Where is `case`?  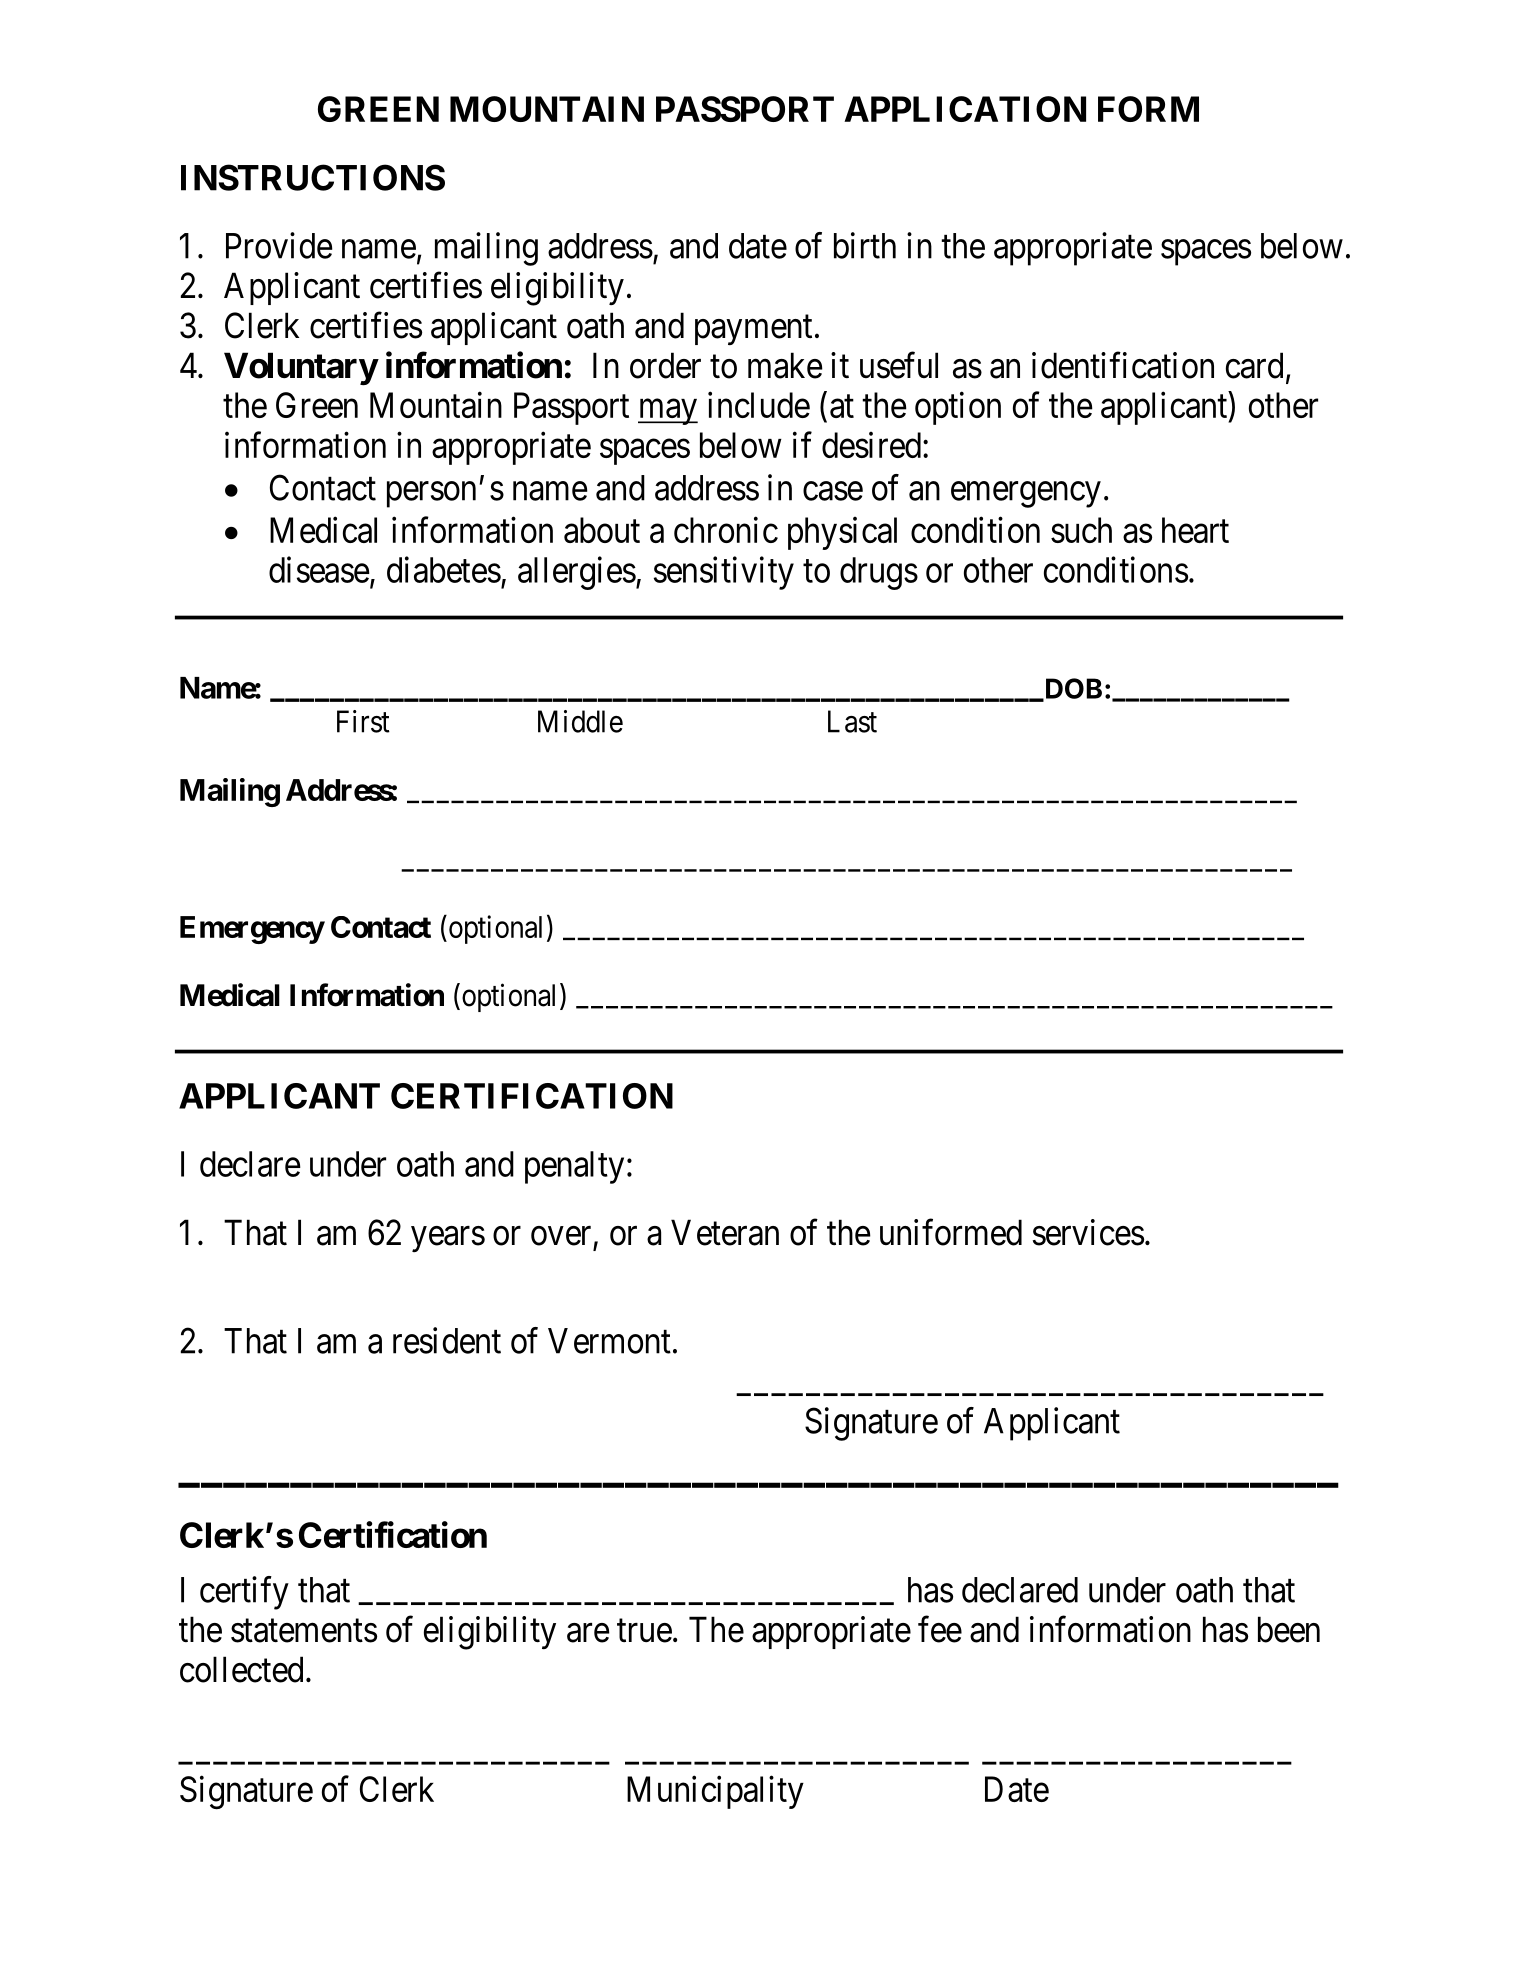
case is located at coordinates (833, 491).
